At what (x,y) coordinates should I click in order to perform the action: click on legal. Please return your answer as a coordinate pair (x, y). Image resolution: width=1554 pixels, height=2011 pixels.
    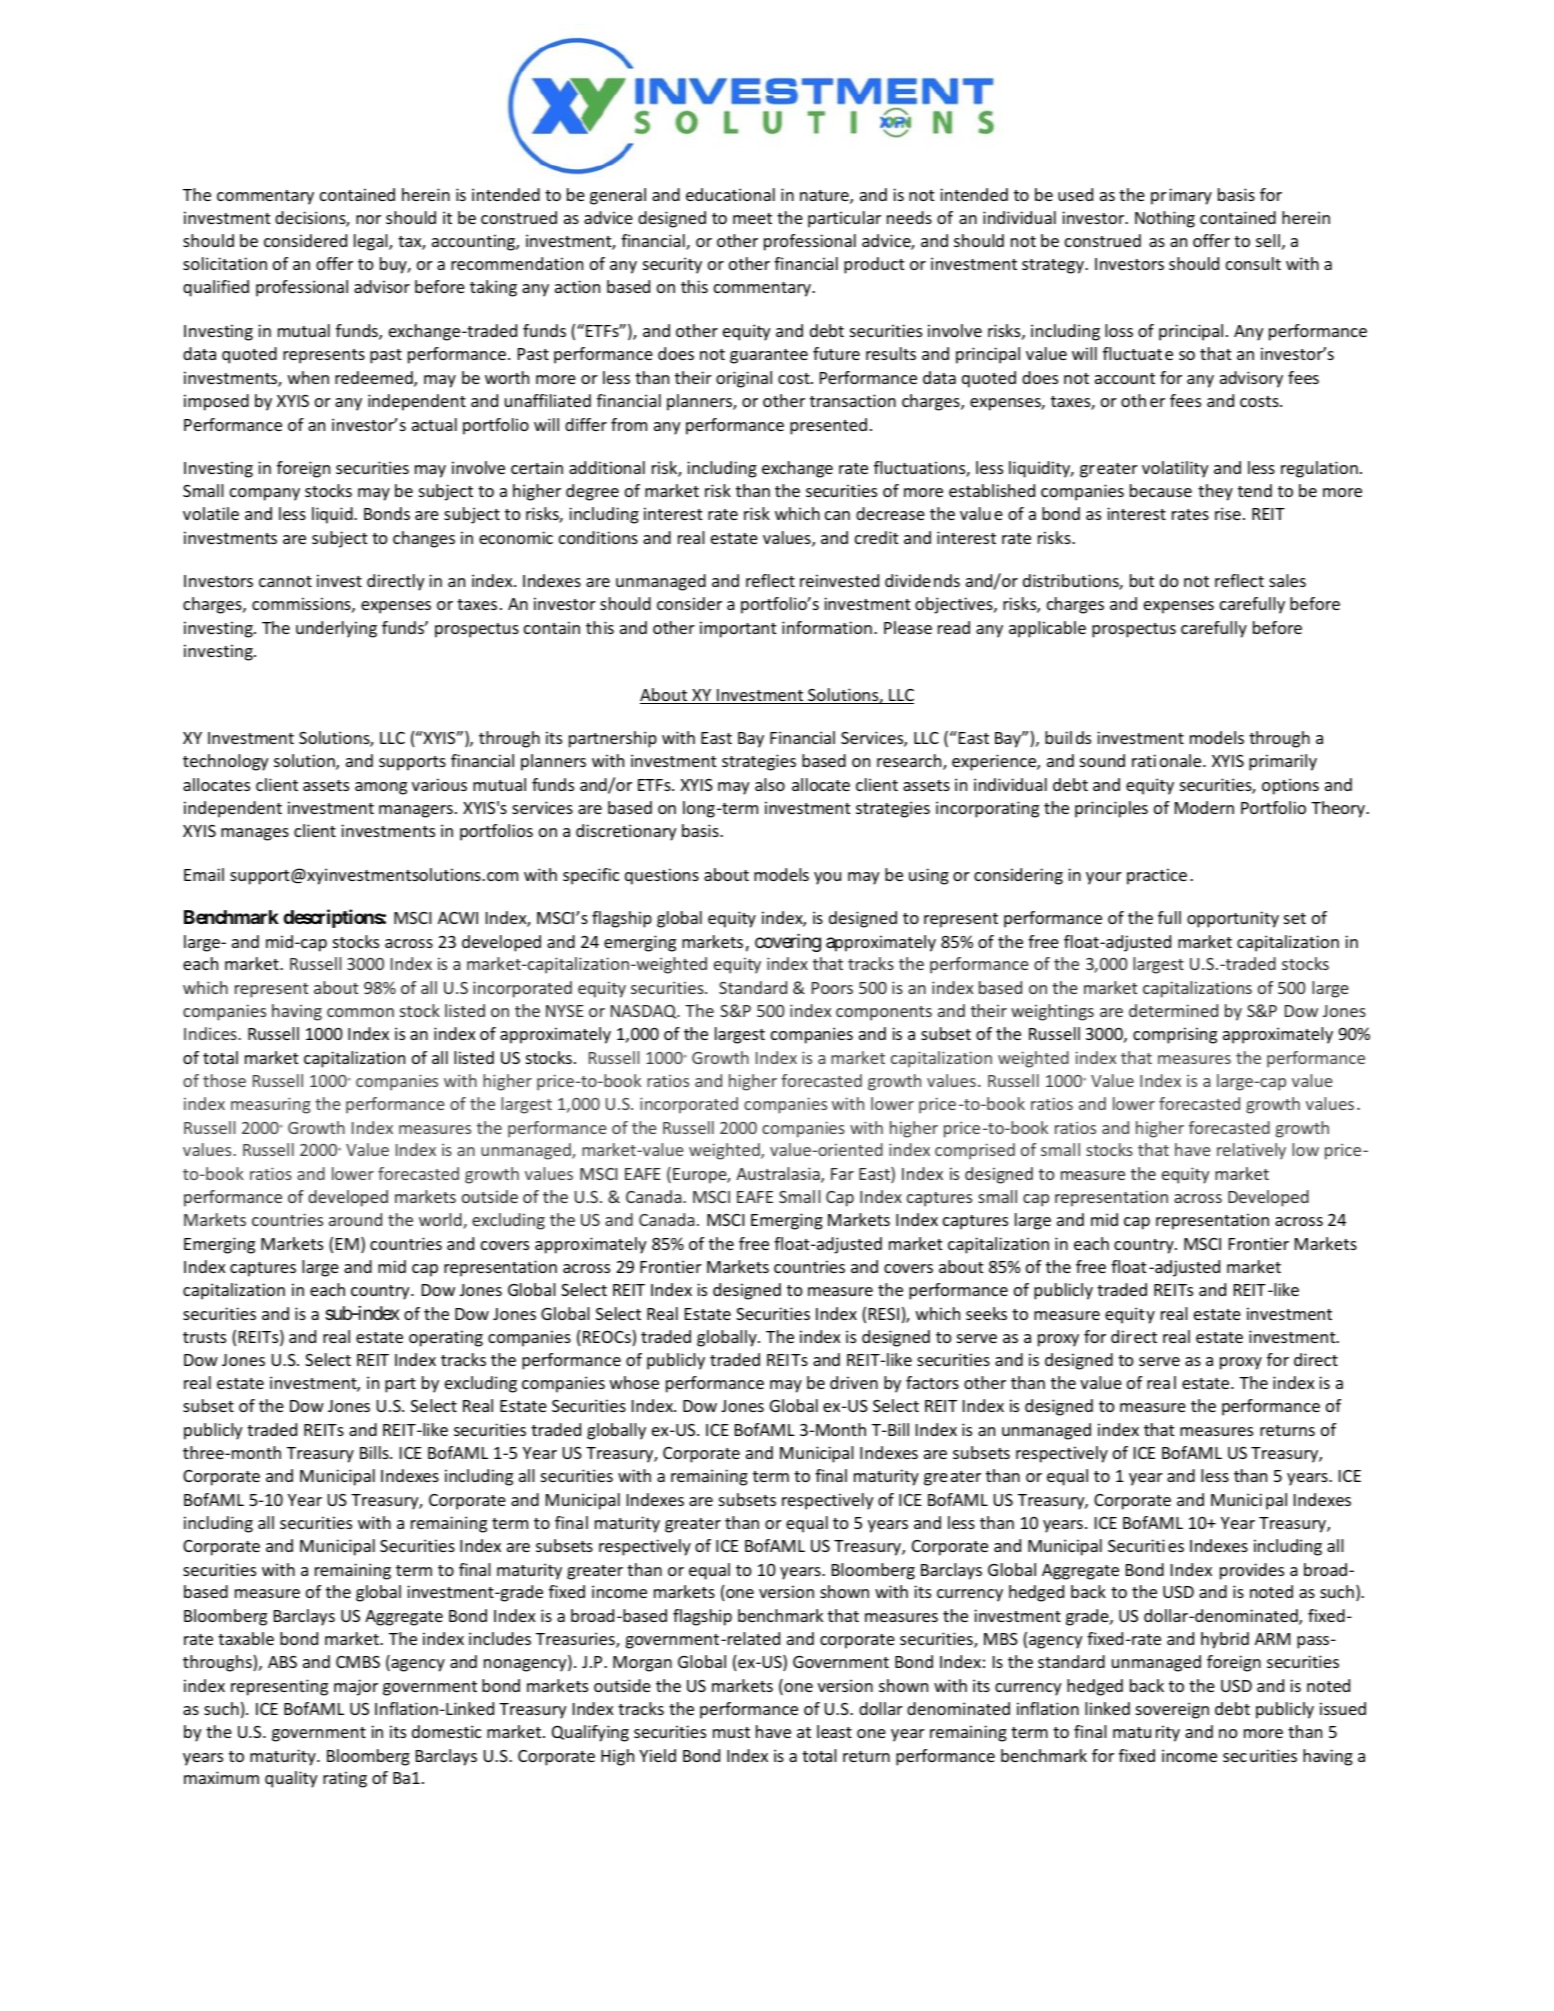
    Looking at the image, I should click on (372, 242).
